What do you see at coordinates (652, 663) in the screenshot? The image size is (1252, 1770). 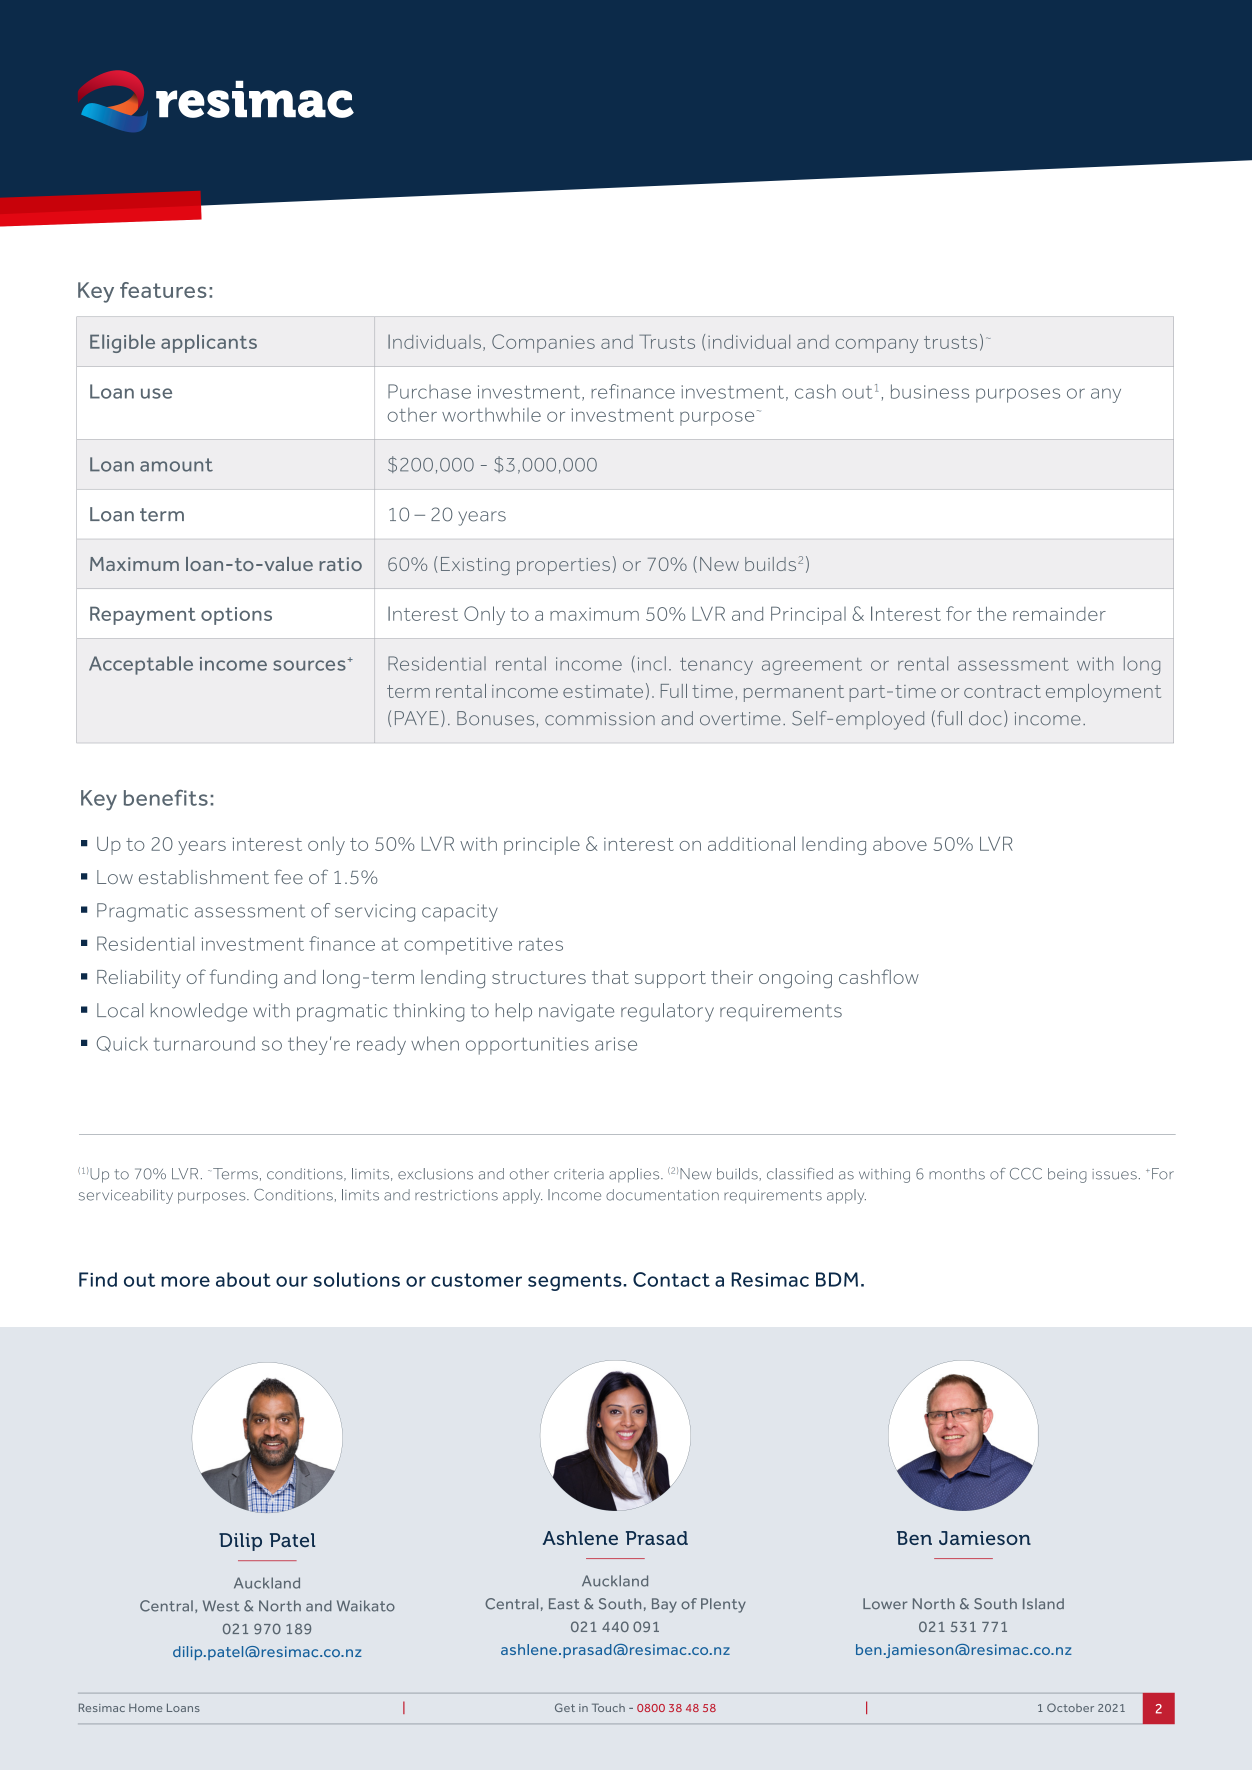 I see `incl` at bounding box center [652, 663].
